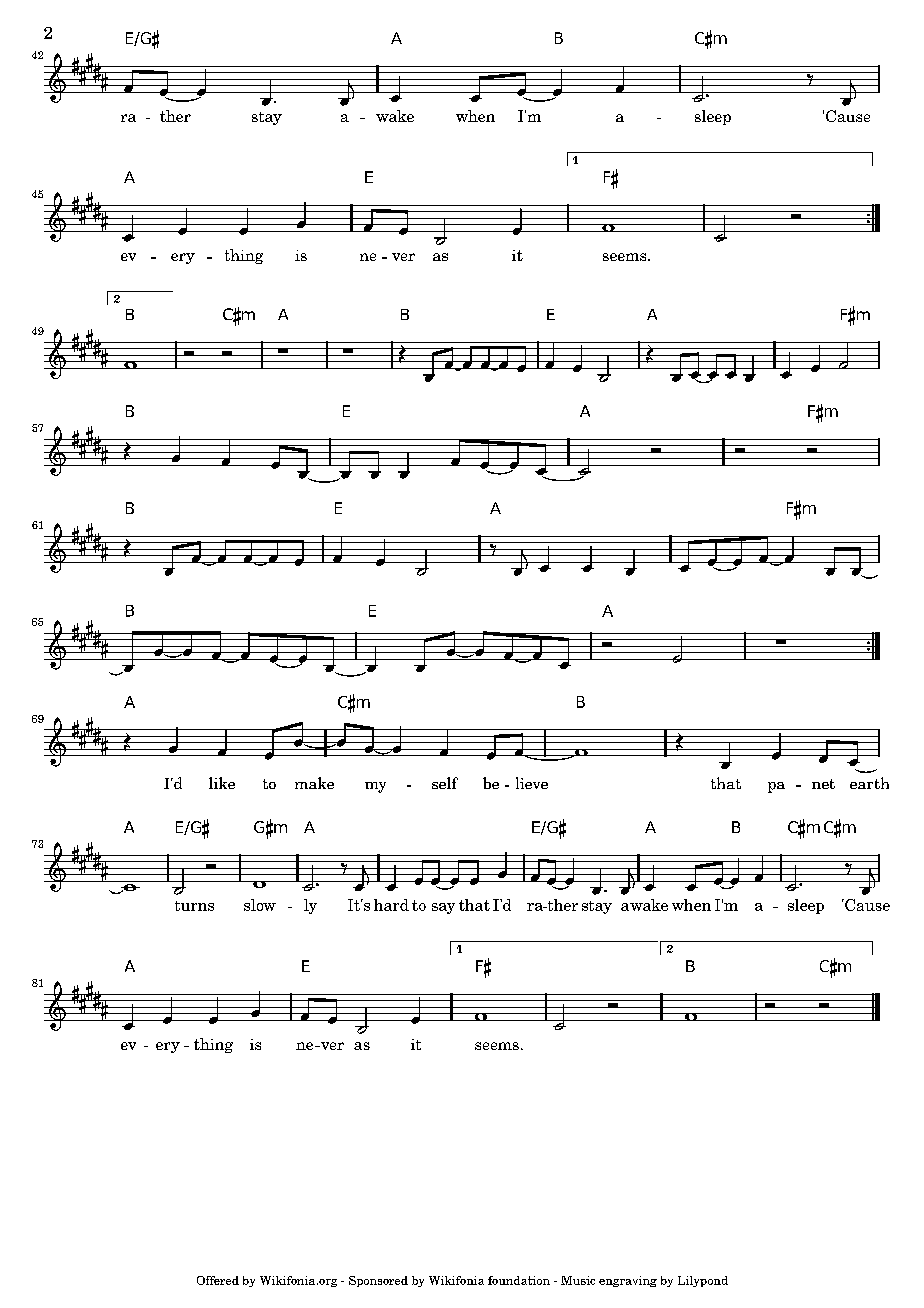 Image resolution: width=924 pixels, height=1308 pixels. Describe the element at coordinates (378, 1281) in the screenshot. I see `Sponsored` at that location.
